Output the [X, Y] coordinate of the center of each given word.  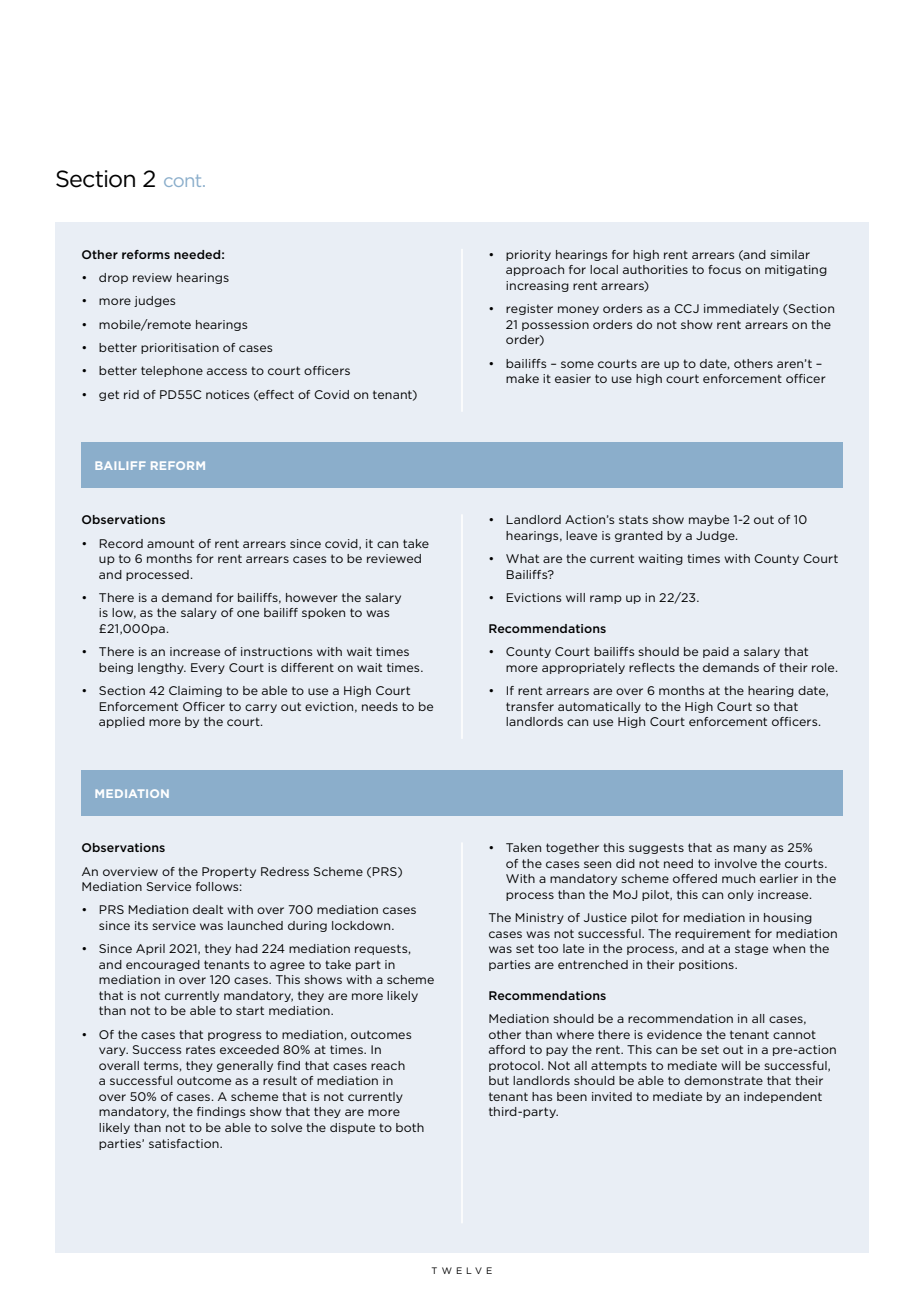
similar [790, 254]
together [572, 848]
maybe [709, 520]
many [750, 849]
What [522, 558]
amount [170, 543]
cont [184, 181]
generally [245, 1066]
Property [229, 872]
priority [528, 255]
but [499, 1080]
